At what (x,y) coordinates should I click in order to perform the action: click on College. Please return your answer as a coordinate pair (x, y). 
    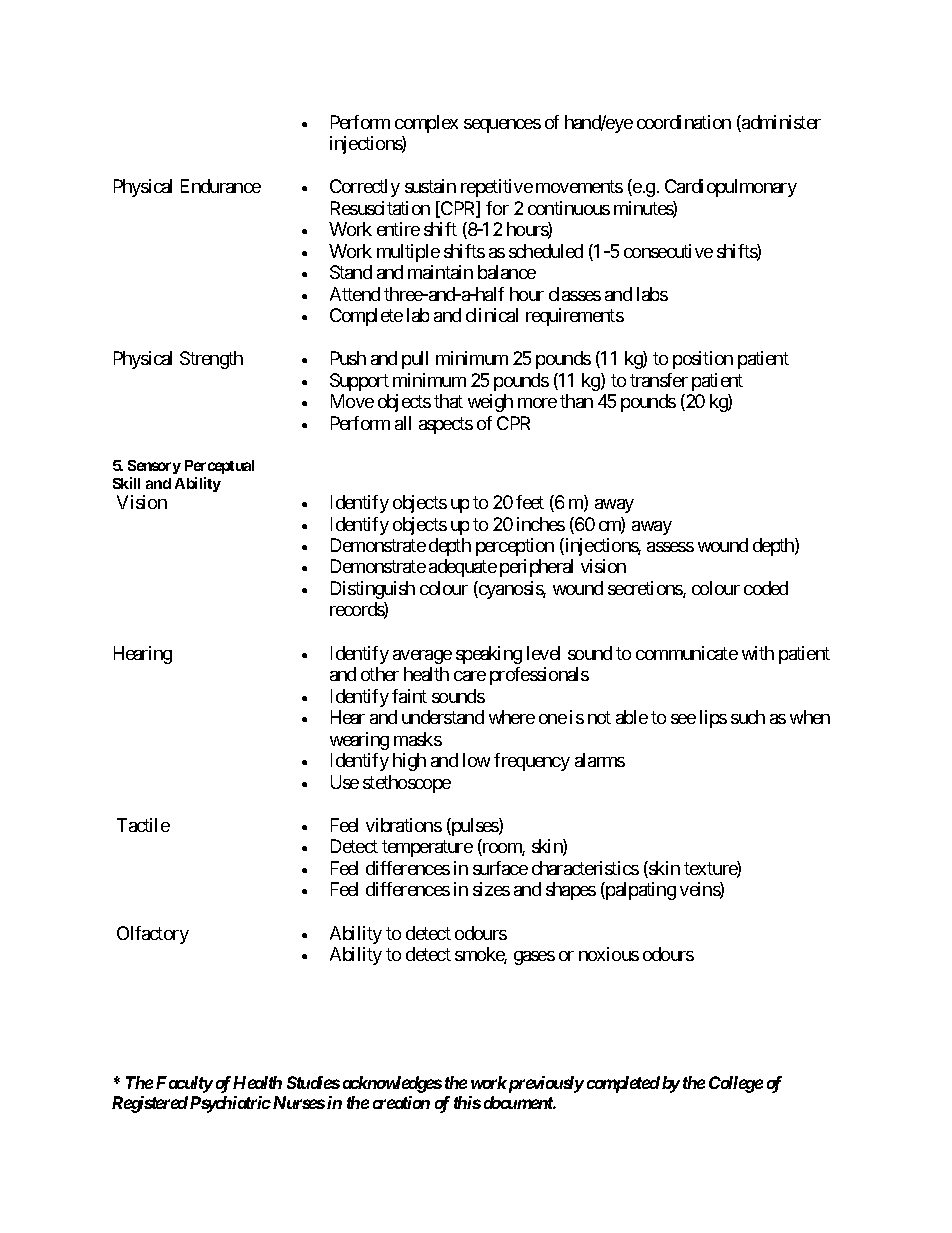
    Looking at the image, I should click on (736, 1084).
